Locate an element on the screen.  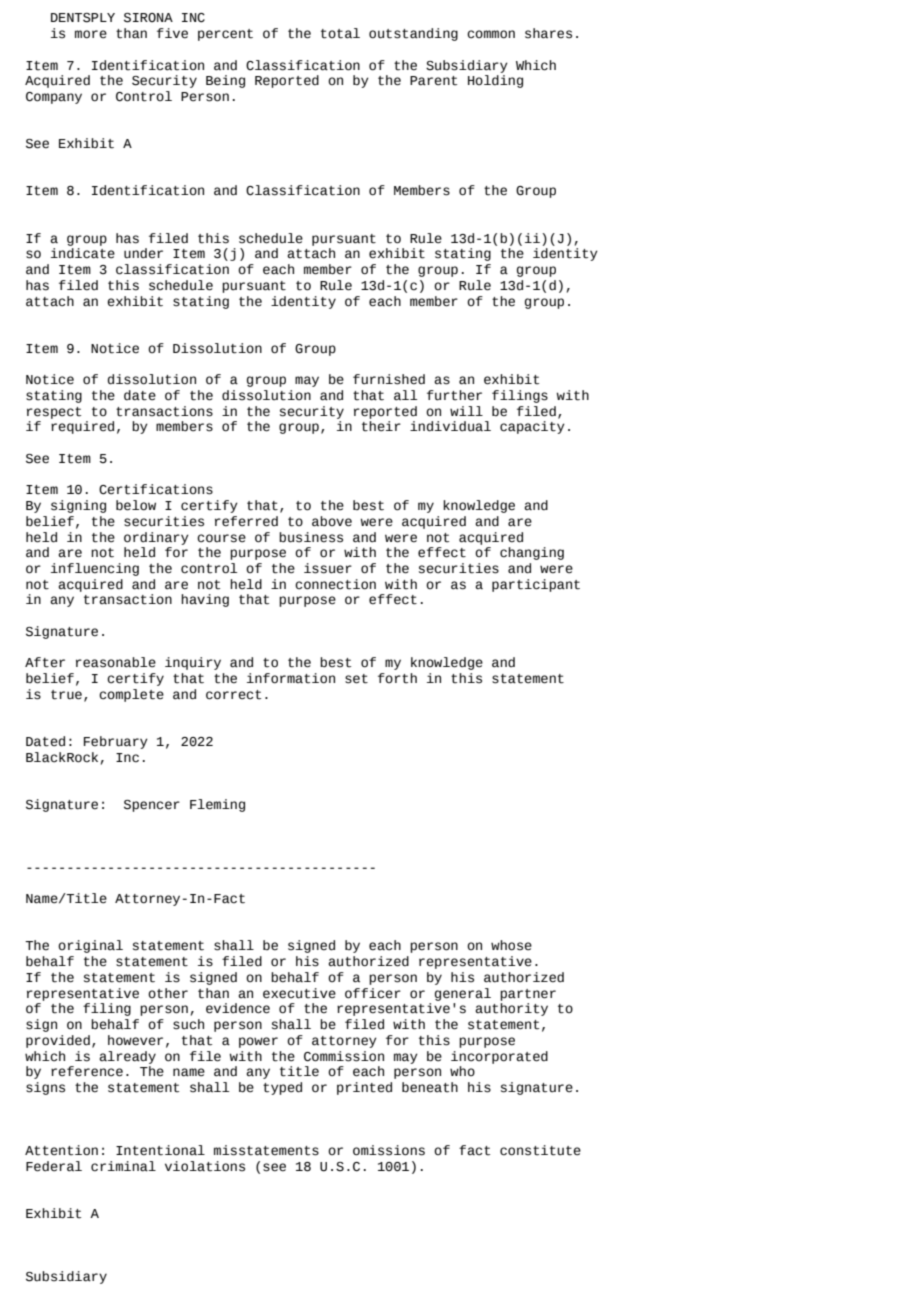
forth is located at coordinates (397, 678).
